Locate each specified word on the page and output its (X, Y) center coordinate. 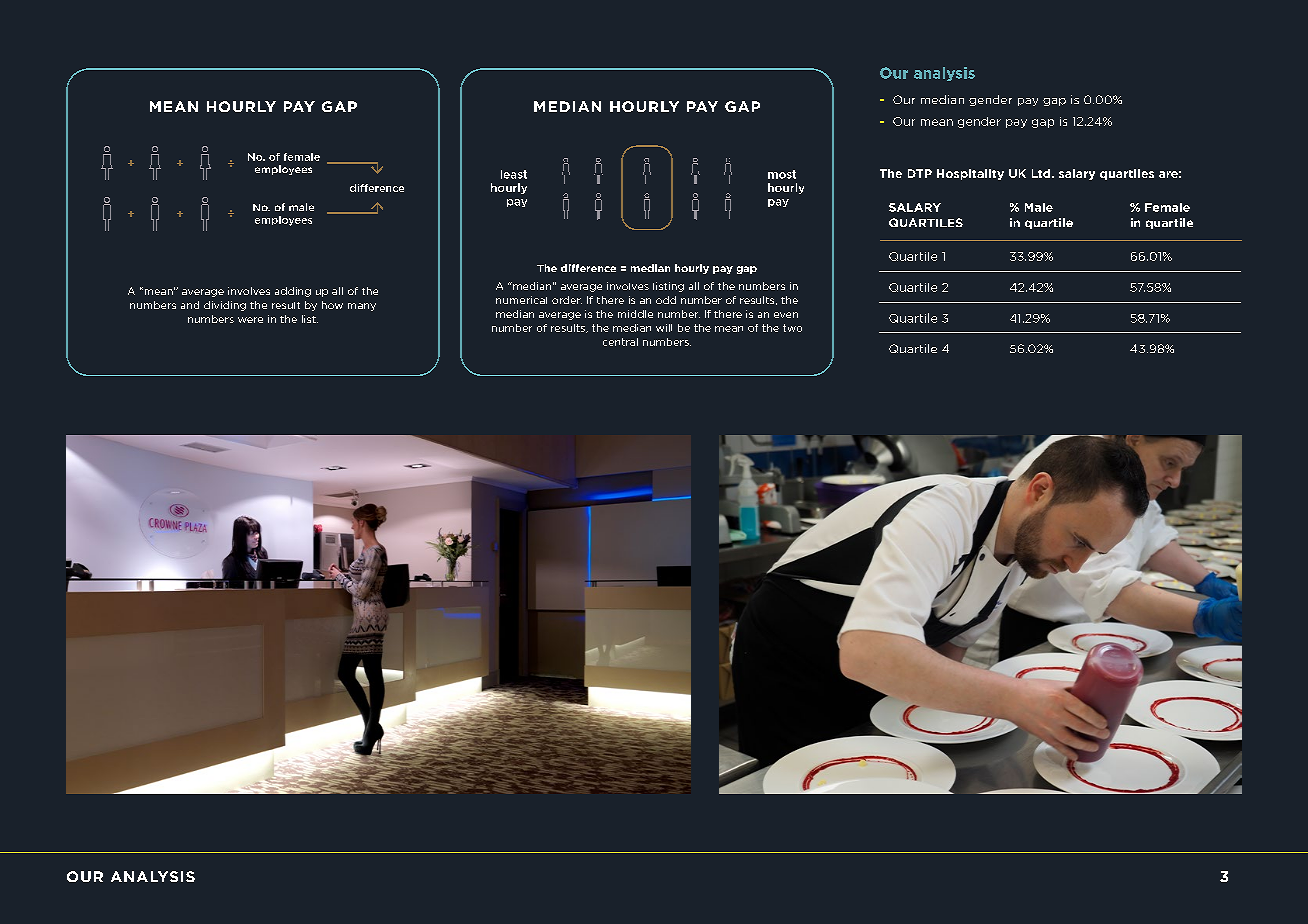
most (782, 174)
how (332, 305)
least (514, 174)
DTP (920, 173)
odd (666, 300)
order (567, 300)
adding (293, 292)
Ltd (1042, 173)
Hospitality (970, 174)
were (250, 320)
